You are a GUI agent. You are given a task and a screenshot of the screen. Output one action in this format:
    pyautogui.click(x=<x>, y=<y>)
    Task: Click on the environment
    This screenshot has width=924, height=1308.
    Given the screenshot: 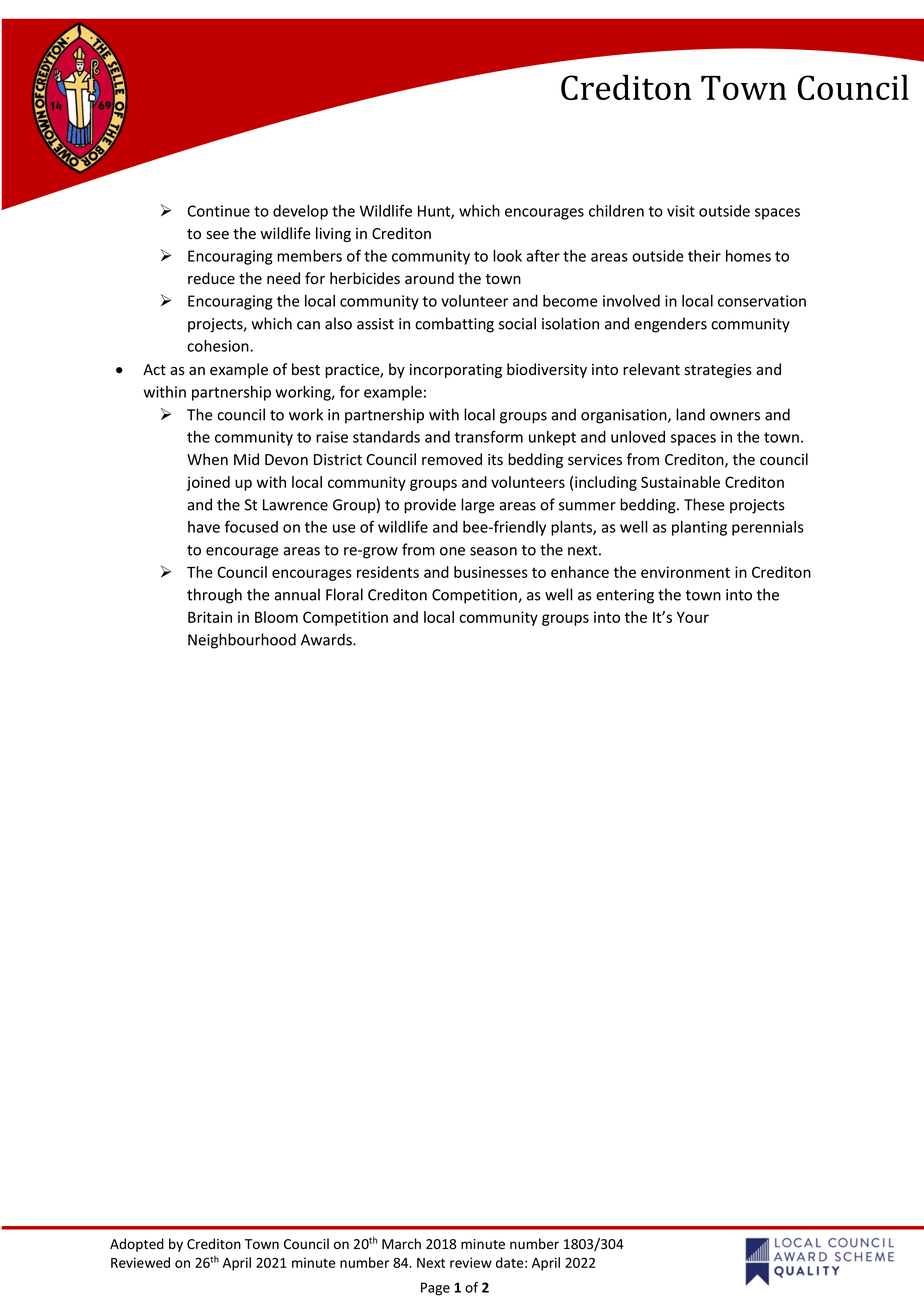 What is the action you would take?
    pyautogui.click(x=685, y=572)
